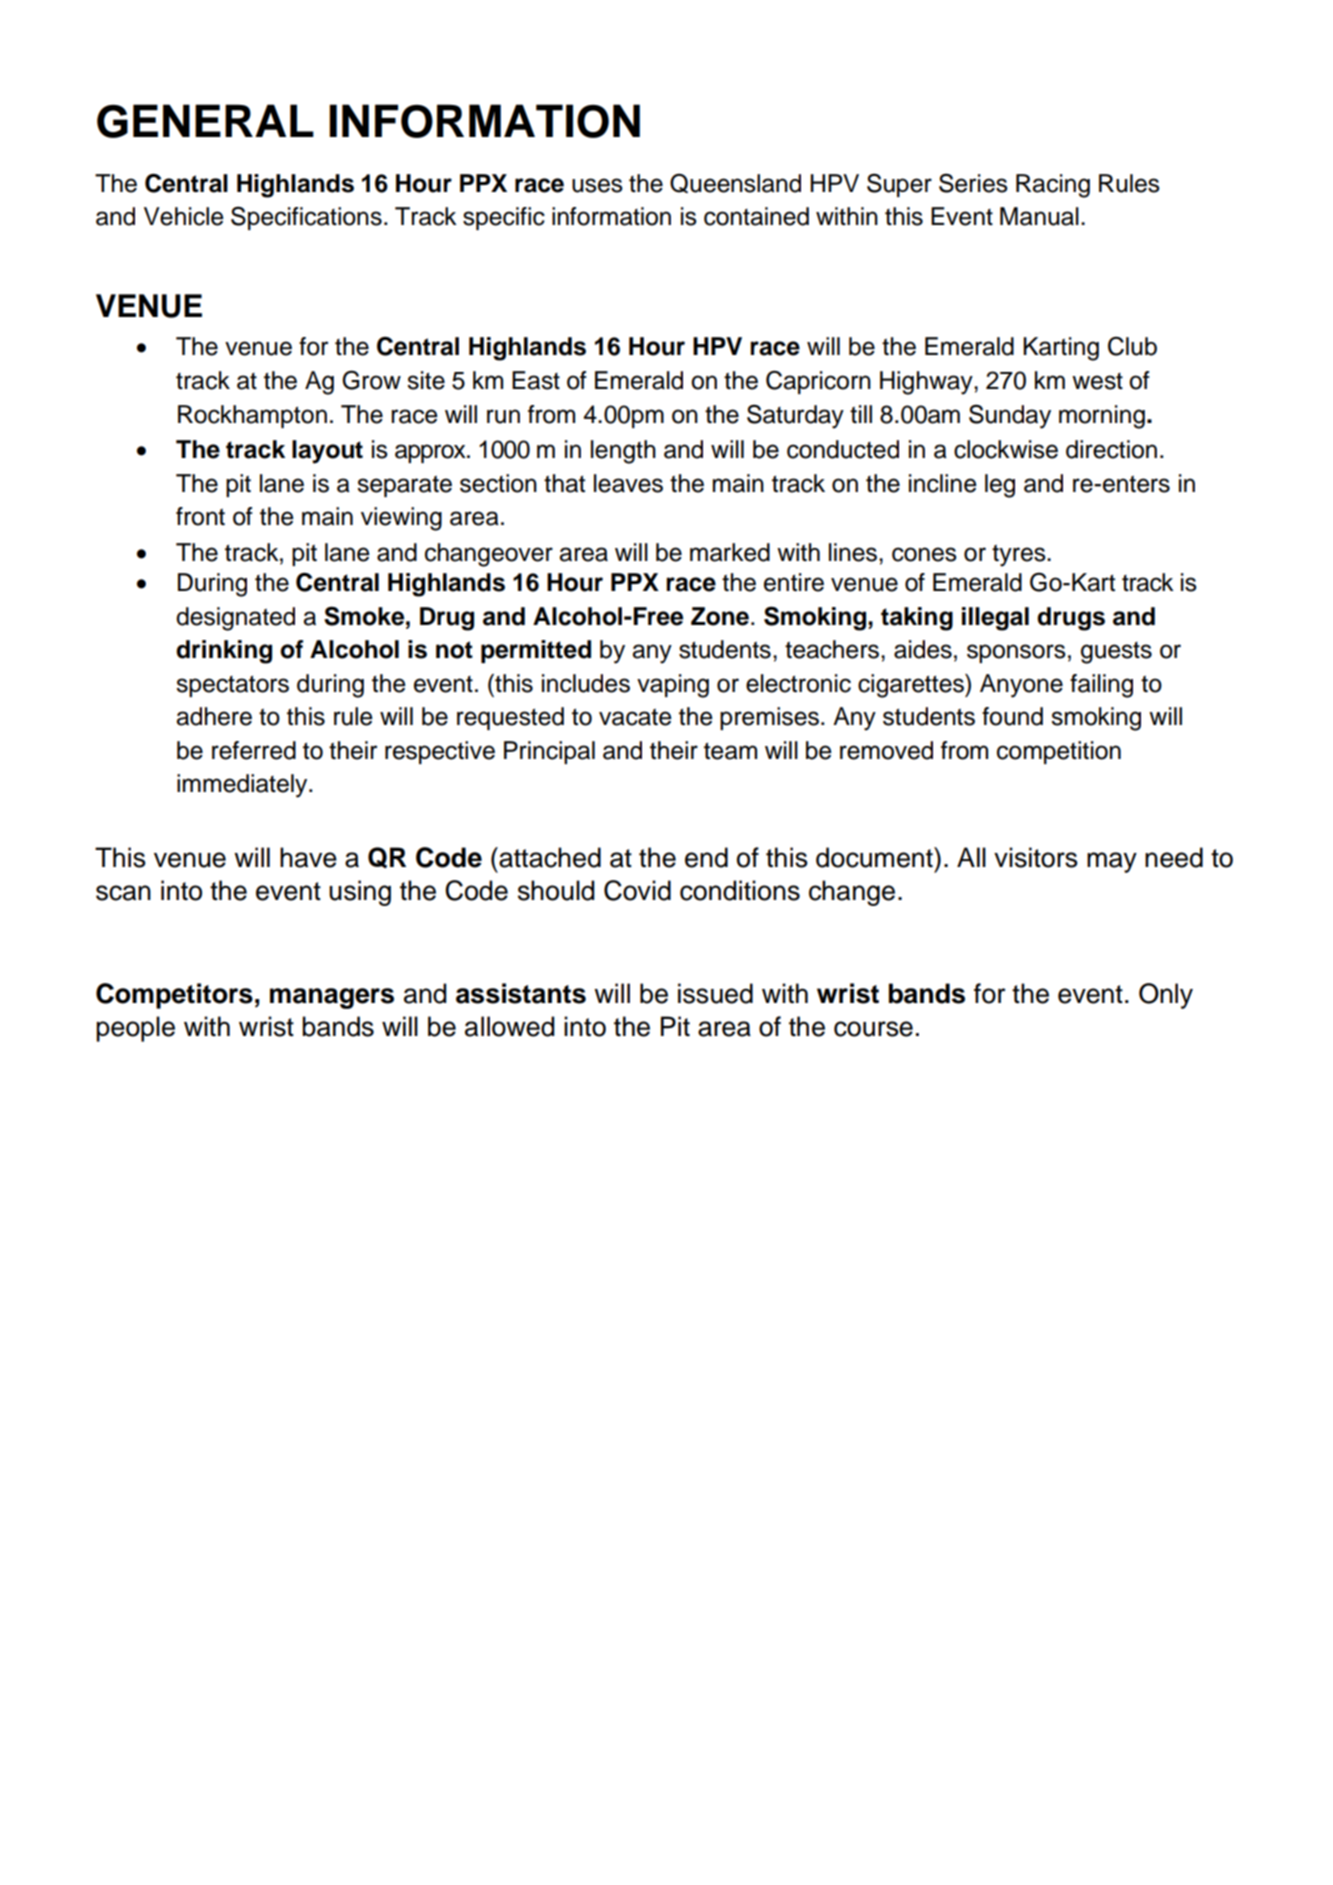 This screenshot has width=1333, height=1885. Describe the element at coordinates (715, 993) in the screenshot. I see `issued` at that location.
